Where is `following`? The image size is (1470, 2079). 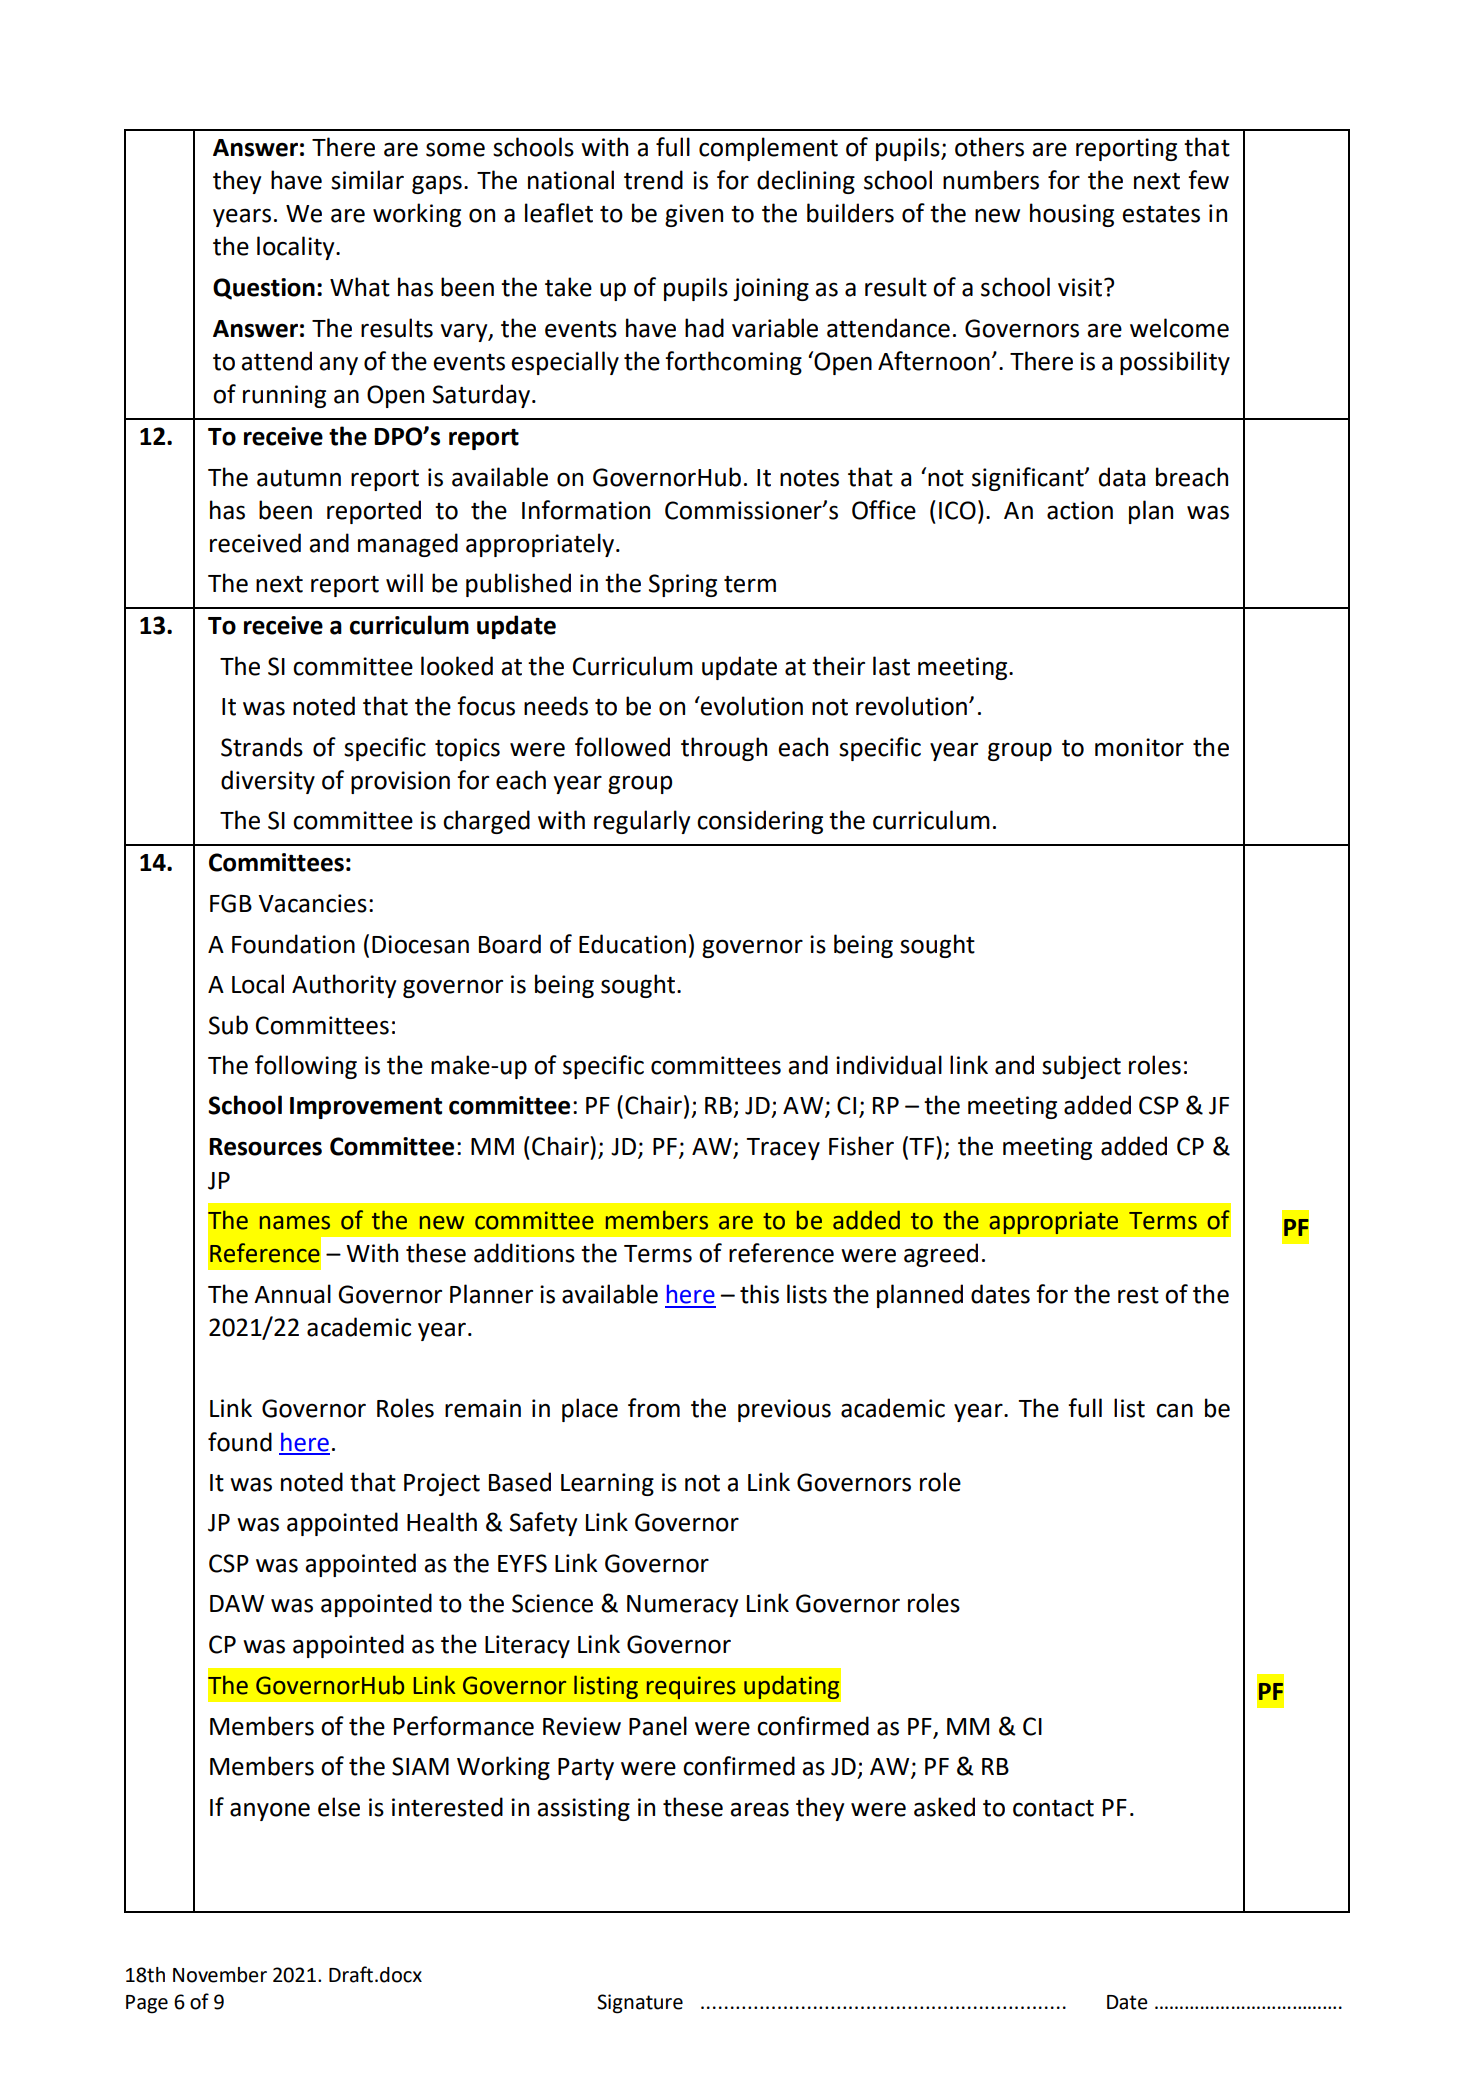 following is located at coordinates (306, 1067).
